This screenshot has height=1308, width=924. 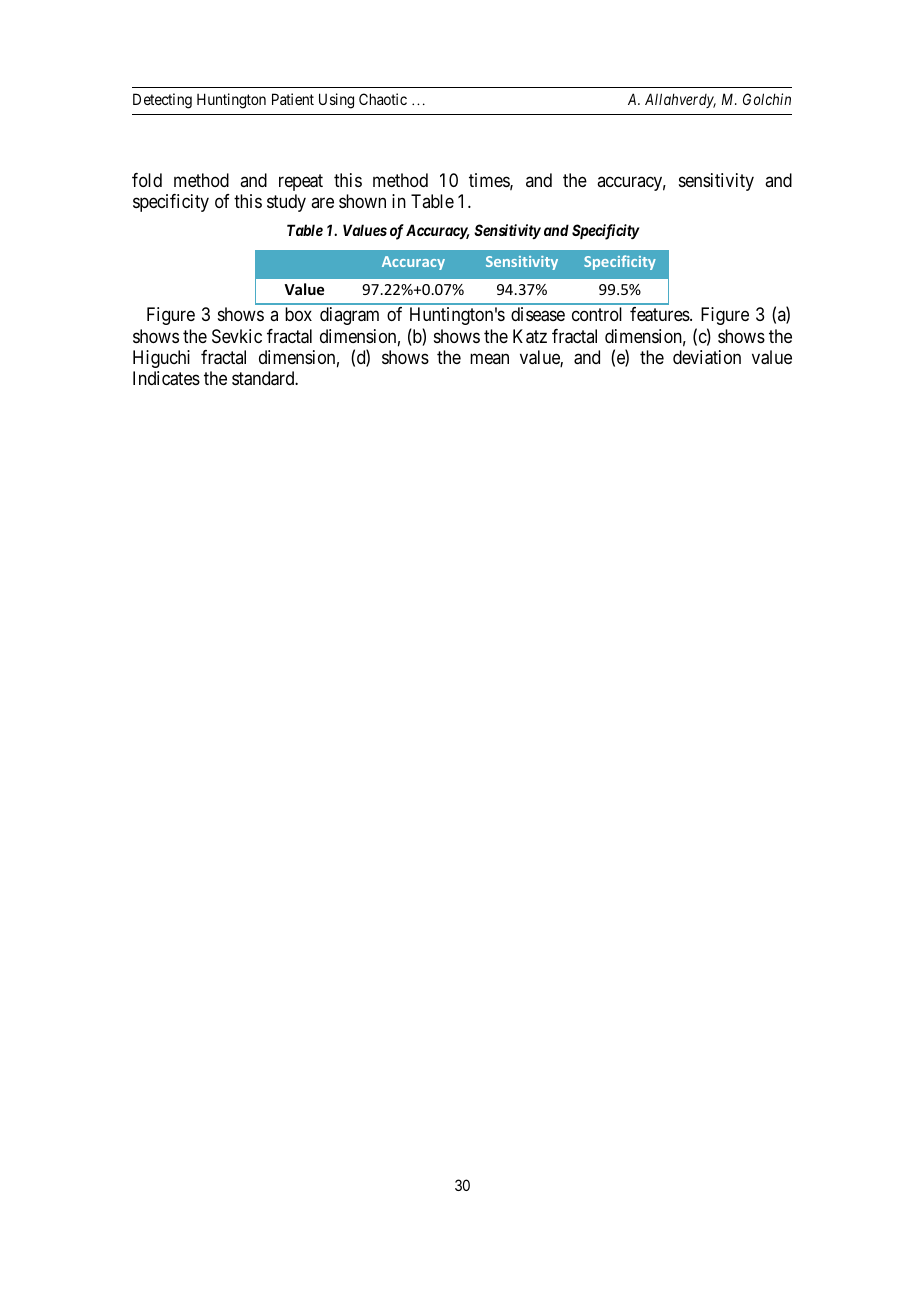 I want to click on shown, so click(x=362, y=201).
